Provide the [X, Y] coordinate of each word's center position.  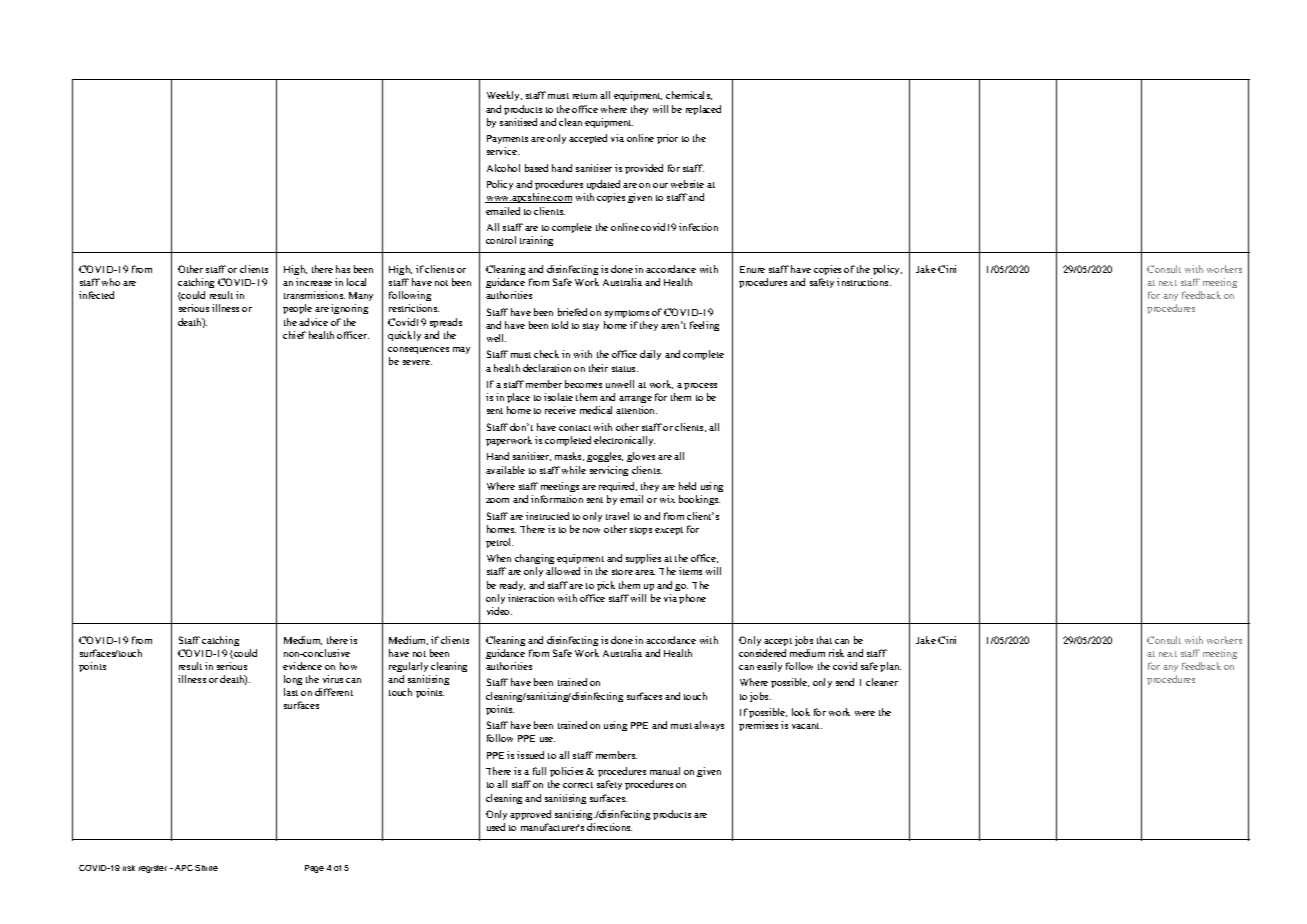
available [505, 470]
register [153, 869]
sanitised [518, 122]
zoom [497, 500]
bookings [699, 500]
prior [667, 139]
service [503, 151]
